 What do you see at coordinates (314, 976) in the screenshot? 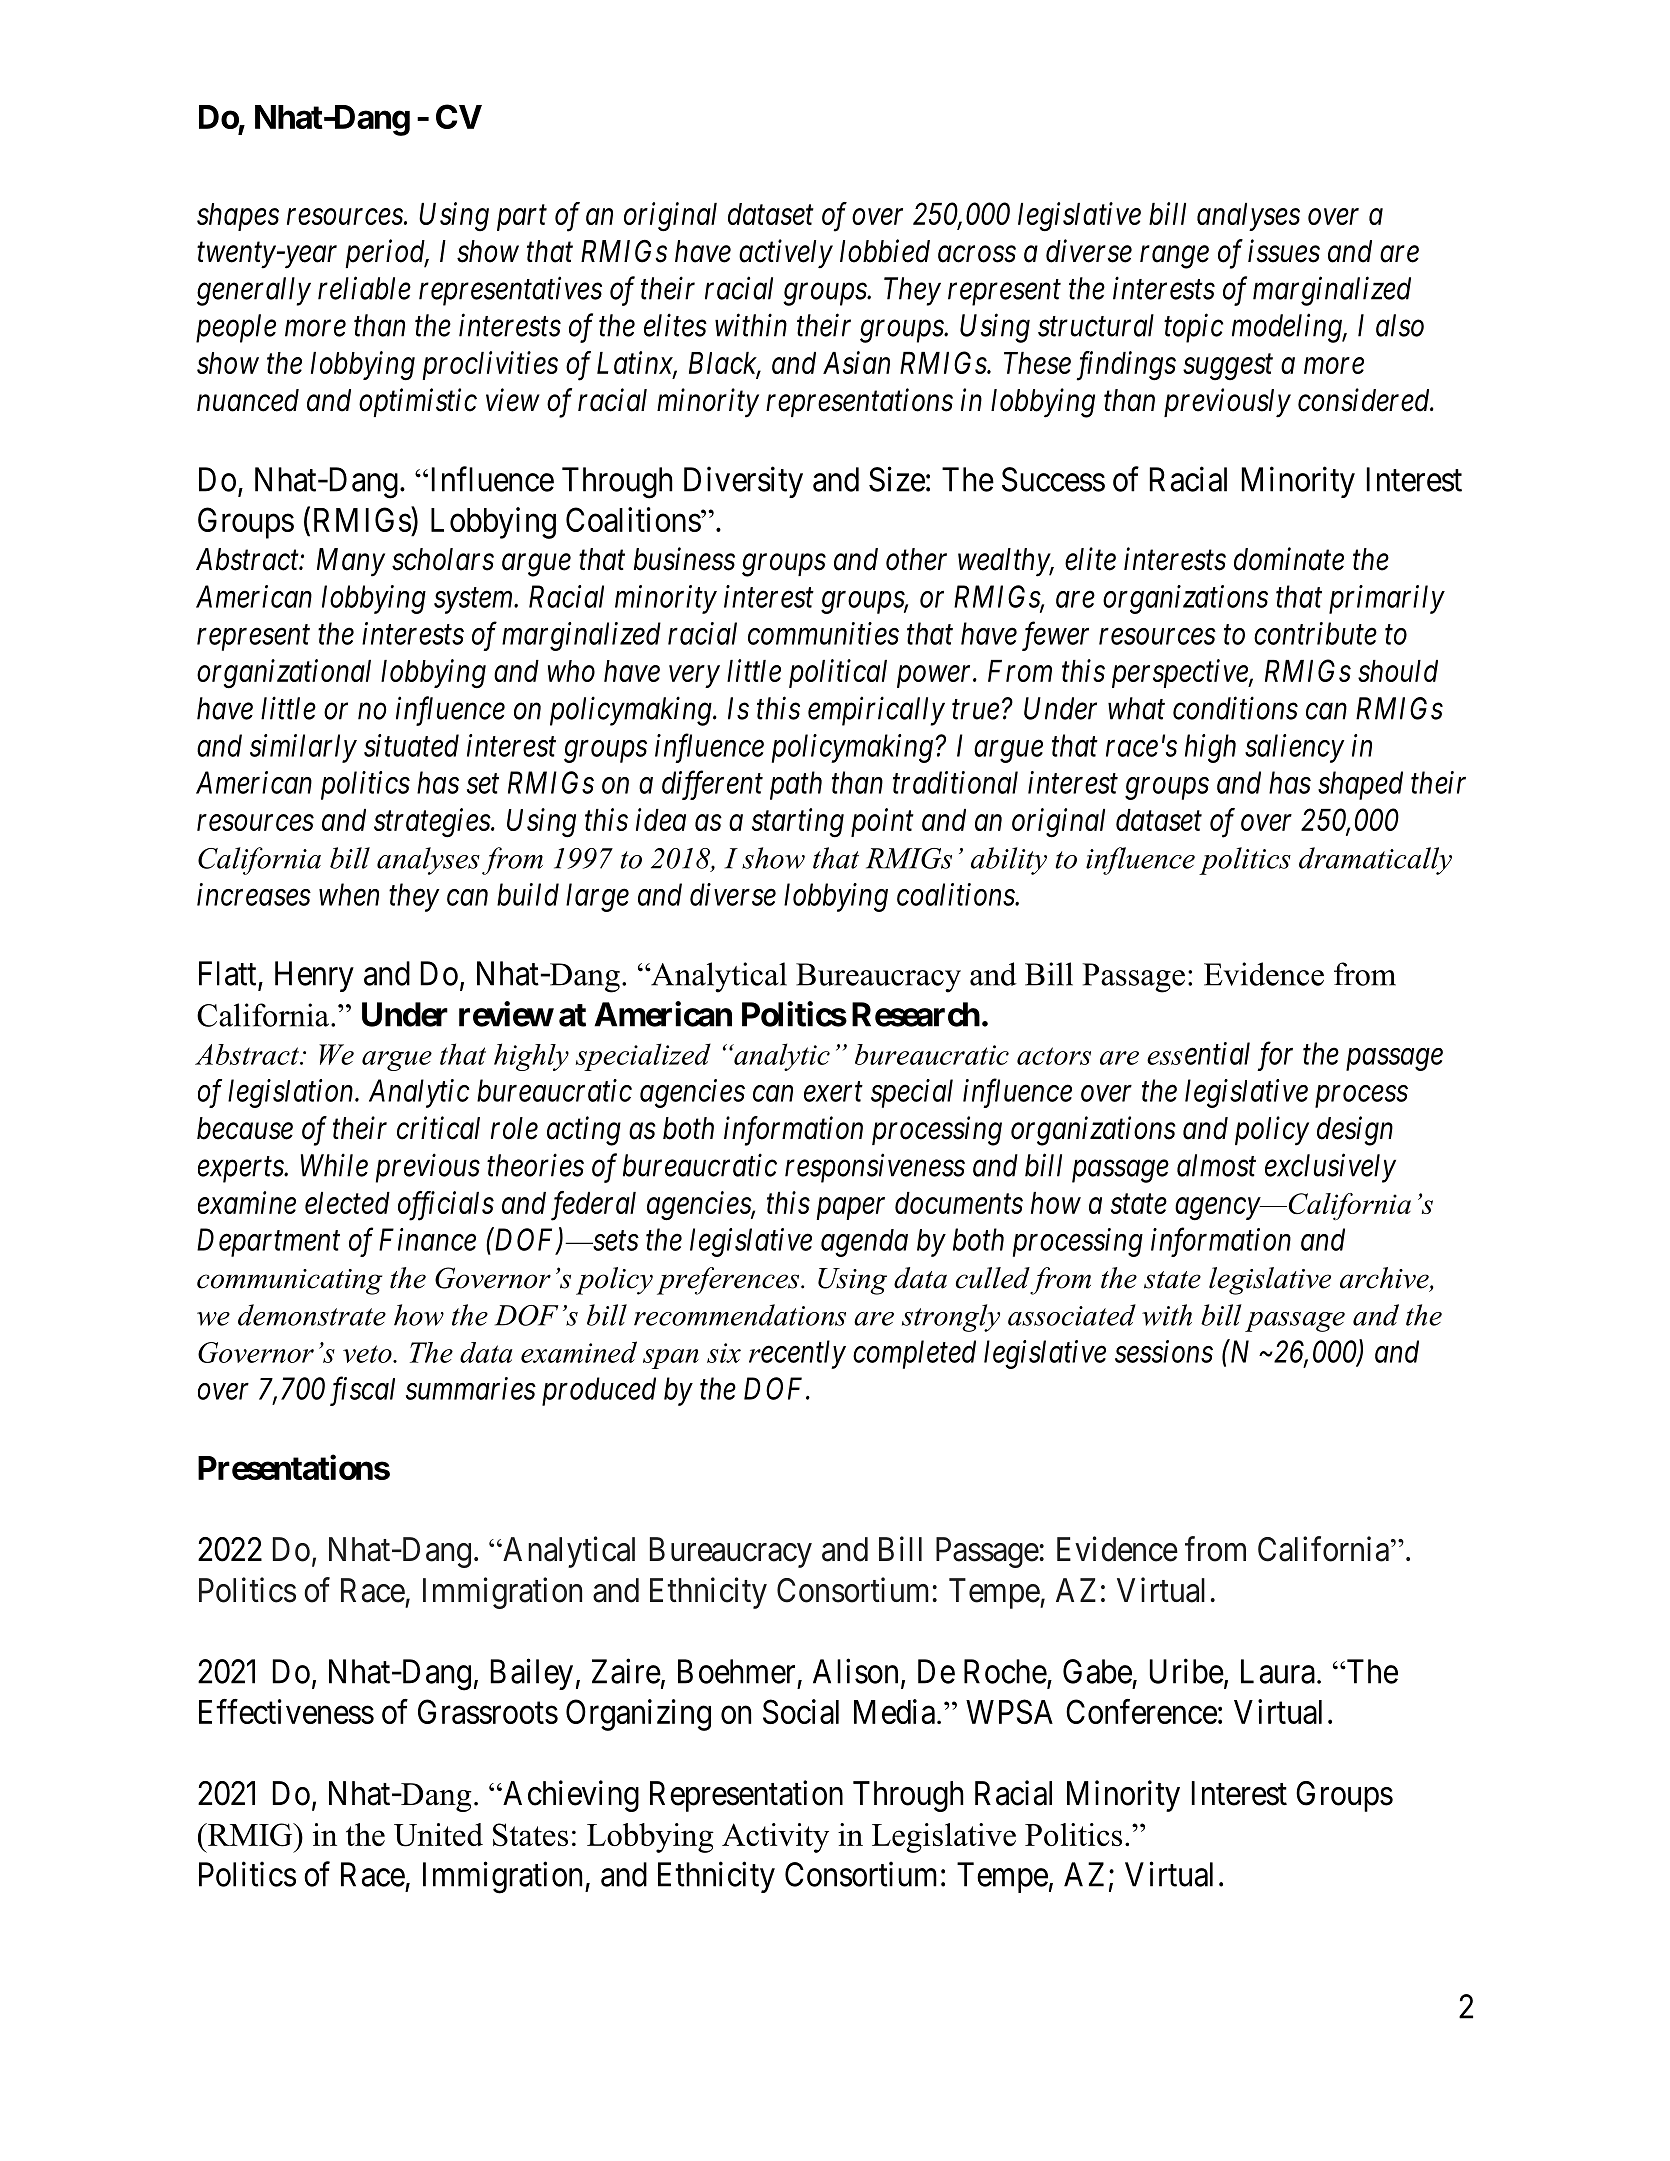
I see `Henry` at bounding box center [314, 976].
